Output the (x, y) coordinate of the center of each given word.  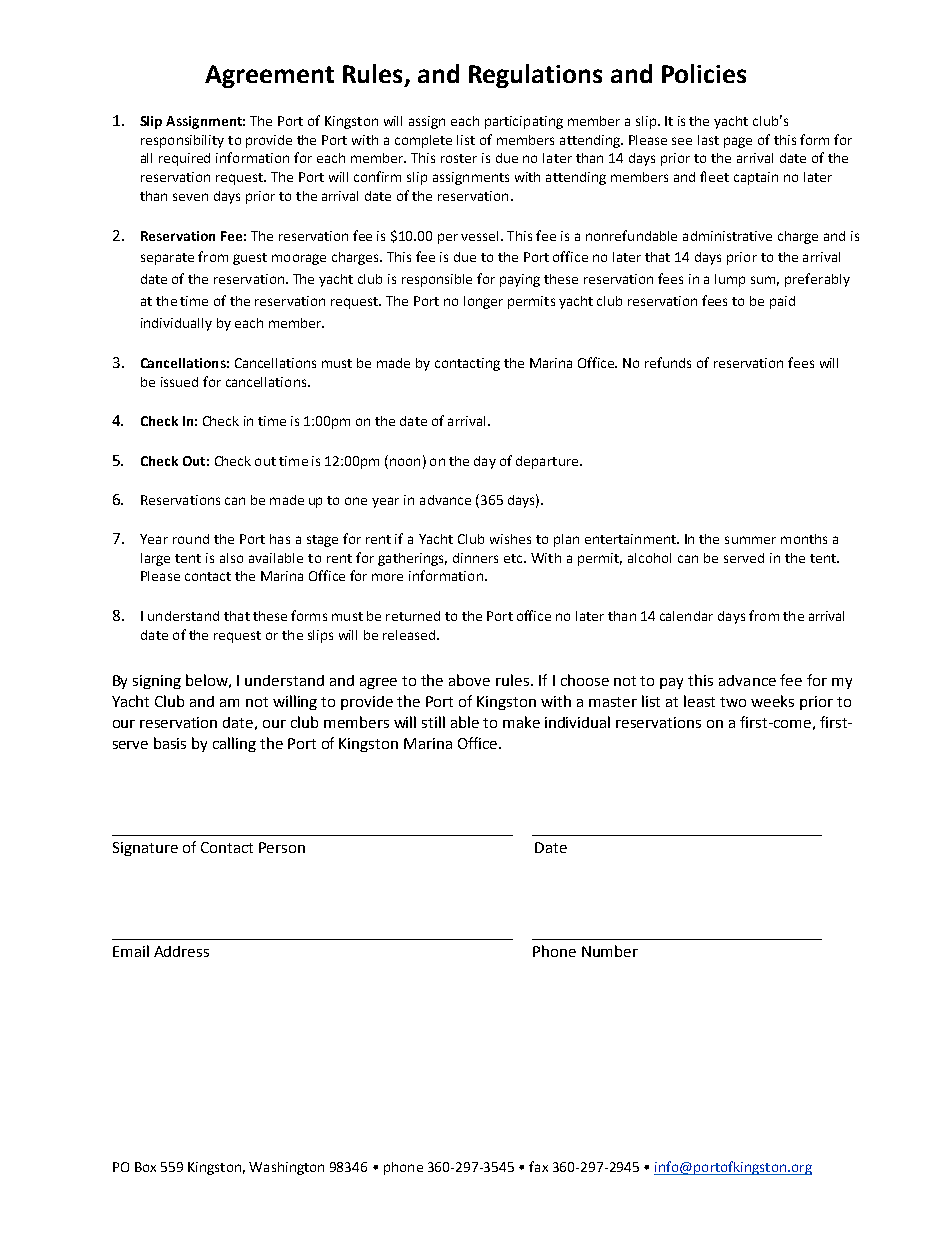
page (738, 142)
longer (483, 302)
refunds (668, 362)
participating (524, 122)
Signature (145, 849)
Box (145, 1167)
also (231, 558)
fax (538, 1166)
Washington (286, 1168)
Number (610, 951)
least (699, 701)
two (733, 702)
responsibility (182, 141)
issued (179, 382)
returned (413, 616)
